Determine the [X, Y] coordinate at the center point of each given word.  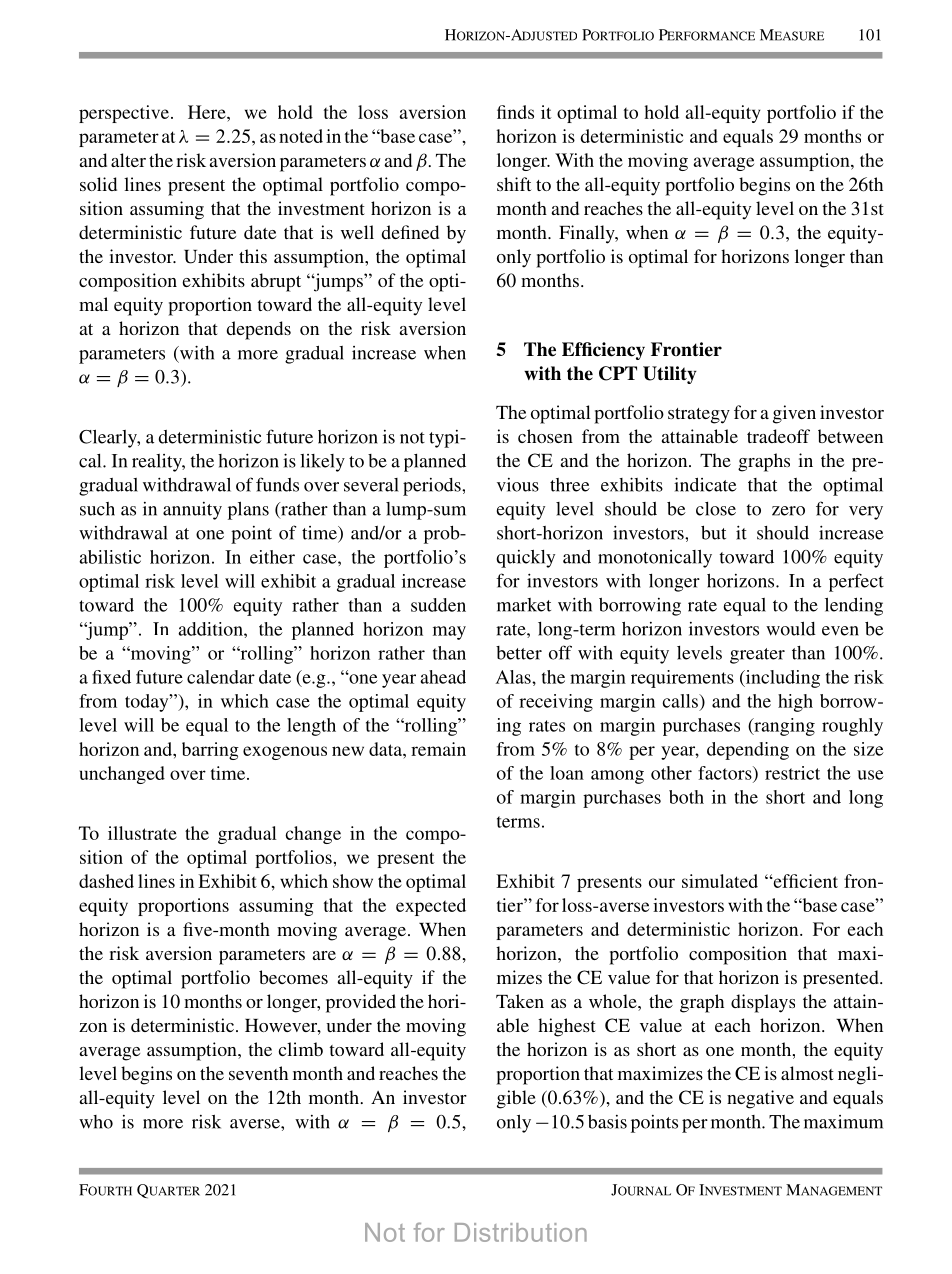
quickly [525, 559]
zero [788, 511]
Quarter [168, 1191]
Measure [792, 35]
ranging [783, 727]
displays [763, 1003]
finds [515, 112]
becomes [293, 977]
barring [210, 751]
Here [208, 112]
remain [438, 749]
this [253, 256]
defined [410, 232]
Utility [670, 375]
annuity [192, 511]
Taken [520, 1001]
